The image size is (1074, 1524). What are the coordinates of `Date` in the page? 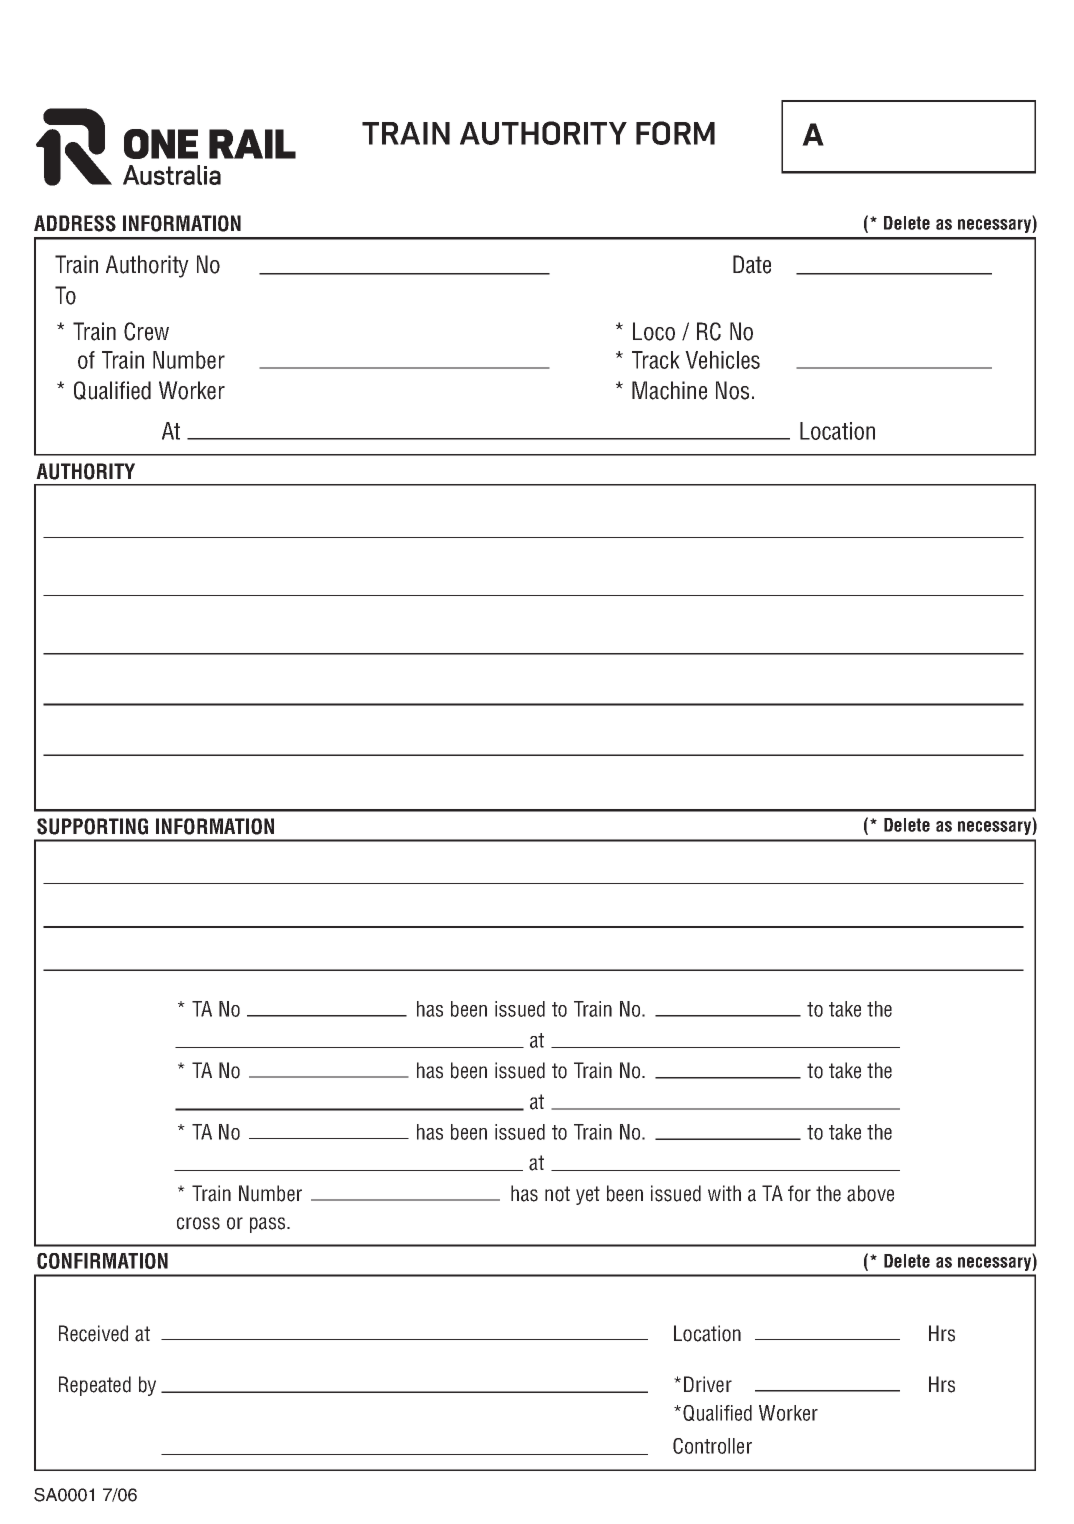 It's located at (752, 264).
